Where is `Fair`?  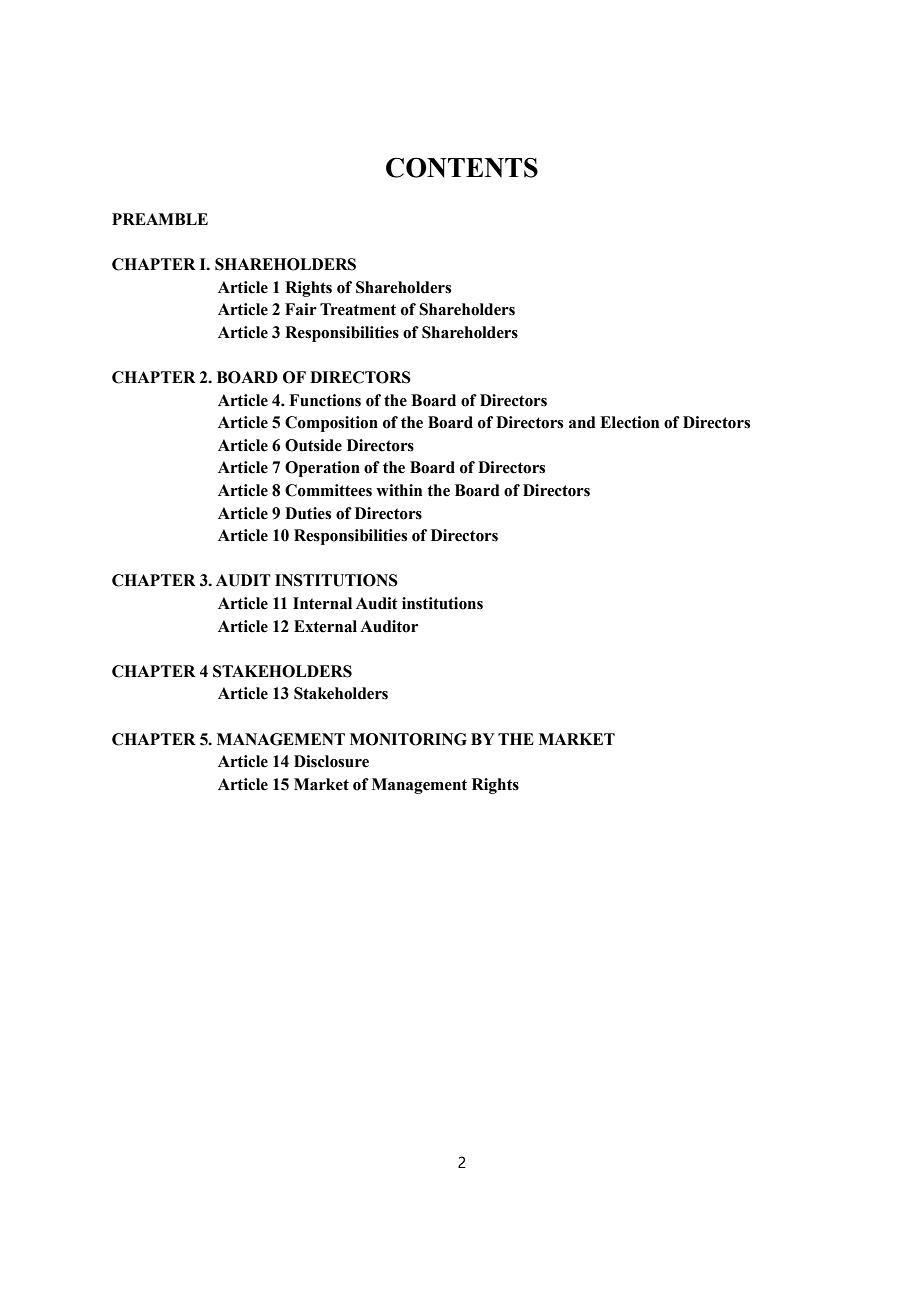 Fair is located at coordinates (301, 309).
